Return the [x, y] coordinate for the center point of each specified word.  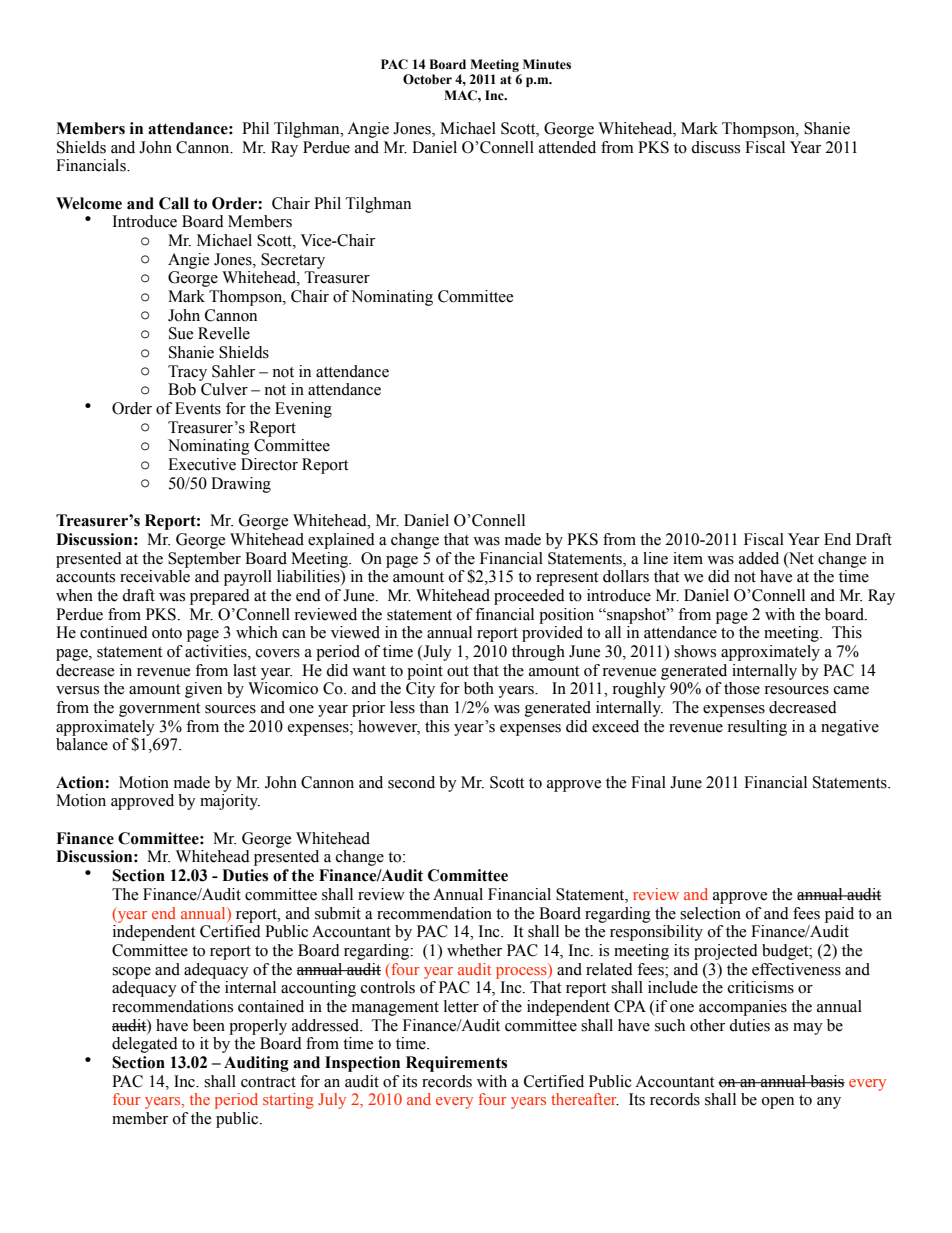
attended [567, 147]
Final [648, 782]
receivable [155, 576]
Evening [303, 410]
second [411, 782]
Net [800, 558]
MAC [461, 95]
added [759, 558]
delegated [145, 1045]
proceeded [529, 597]
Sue [181, 333]
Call [174, 203]
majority [230, 802]
